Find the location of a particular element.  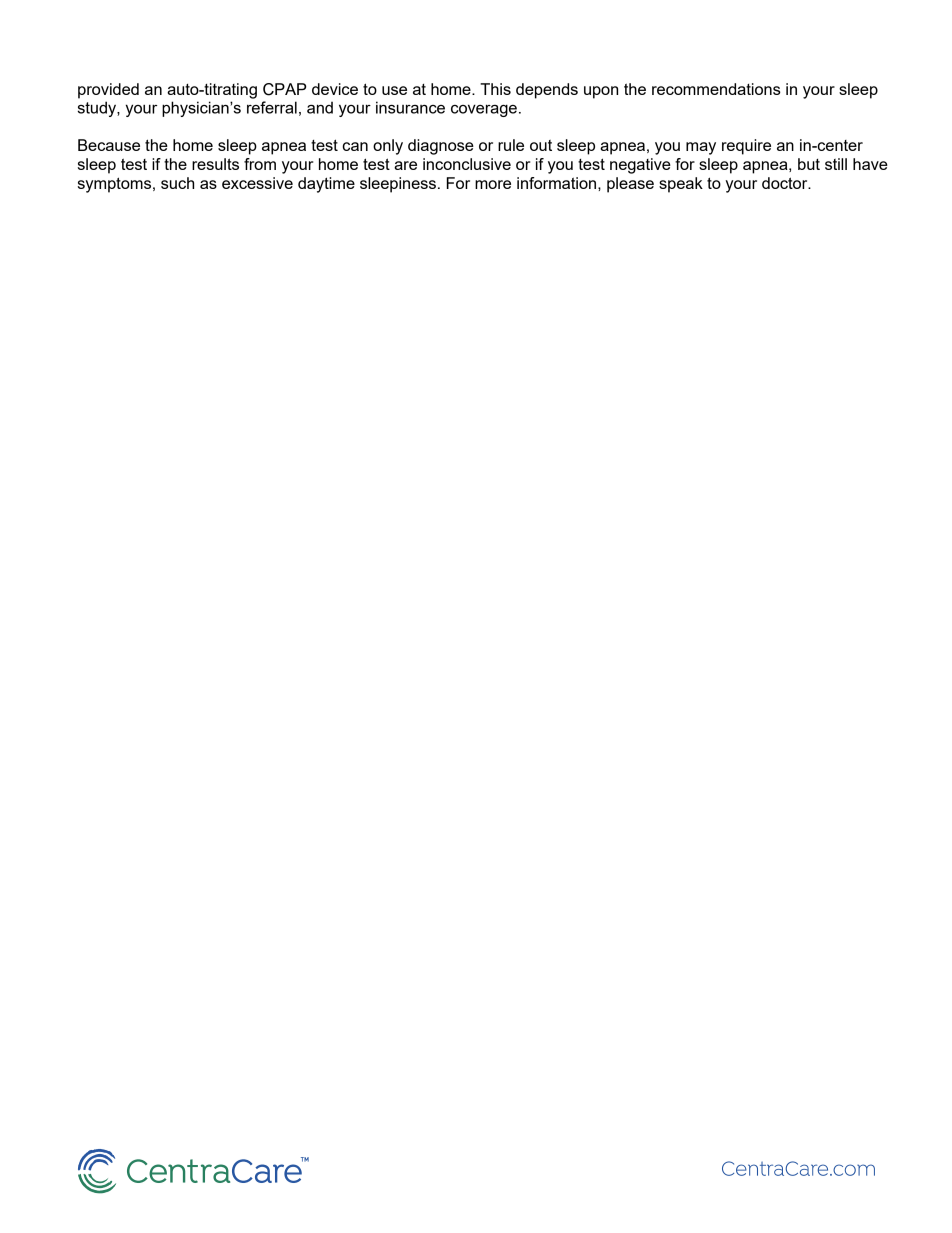

This is located at coordinates (495, 89).
